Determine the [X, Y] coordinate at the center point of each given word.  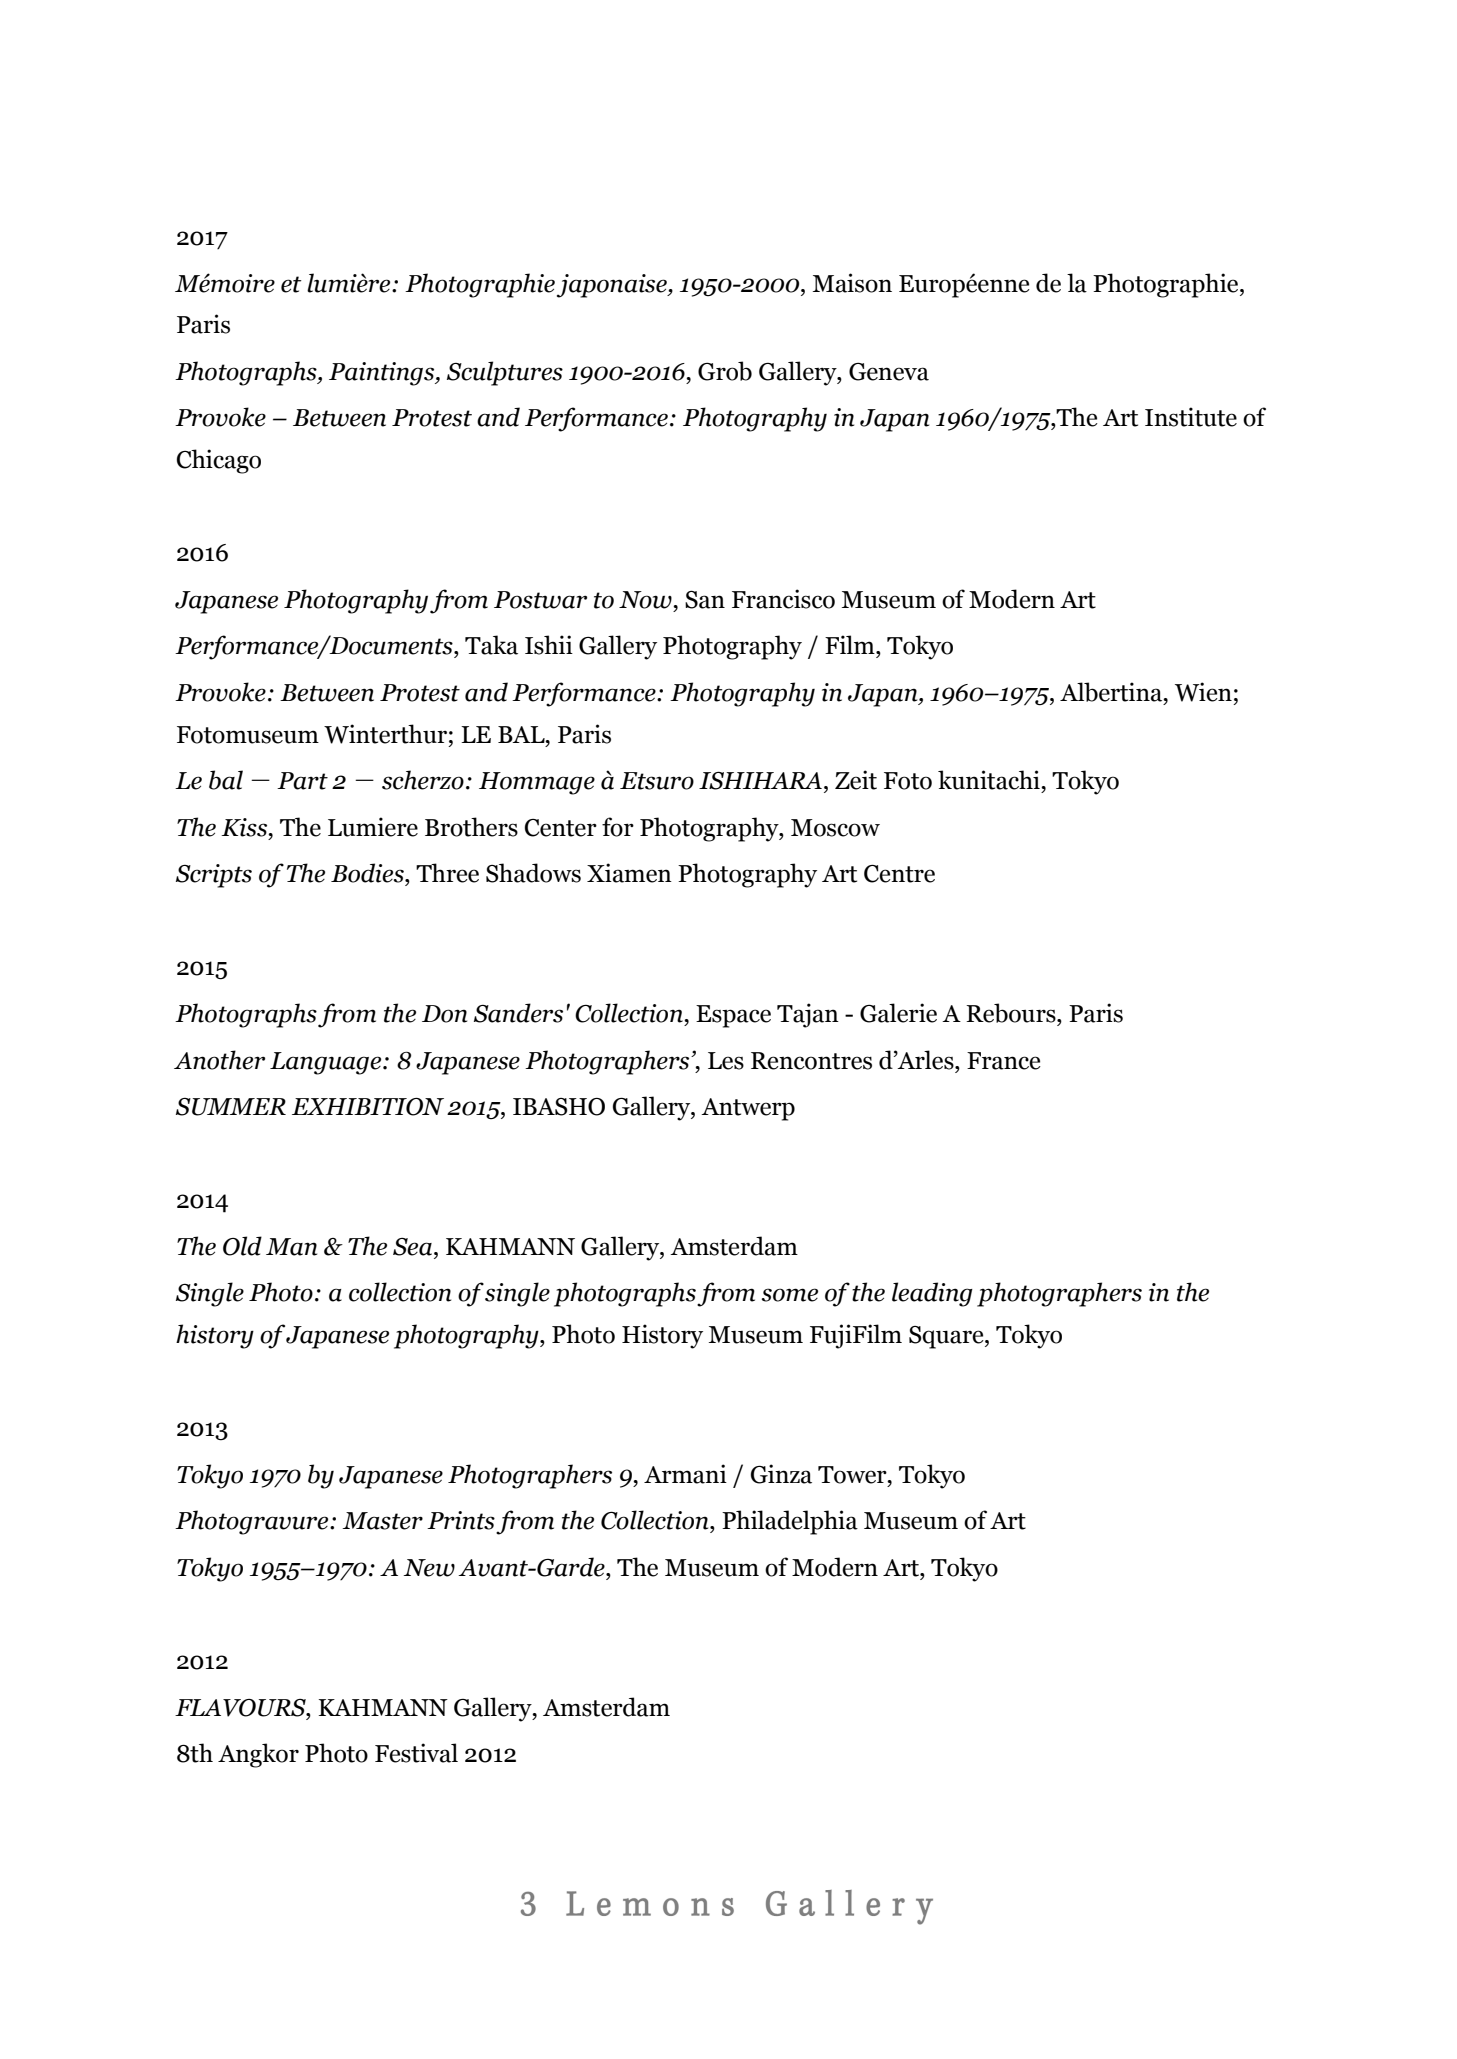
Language [327, 1063]
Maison [852, 283]
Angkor [258, 1755]
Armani [685, 1474]
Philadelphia [790, 1522]
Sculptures [505, 373]
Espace [733, 1016]
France [1004, 1061]
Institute [1191, 417]
